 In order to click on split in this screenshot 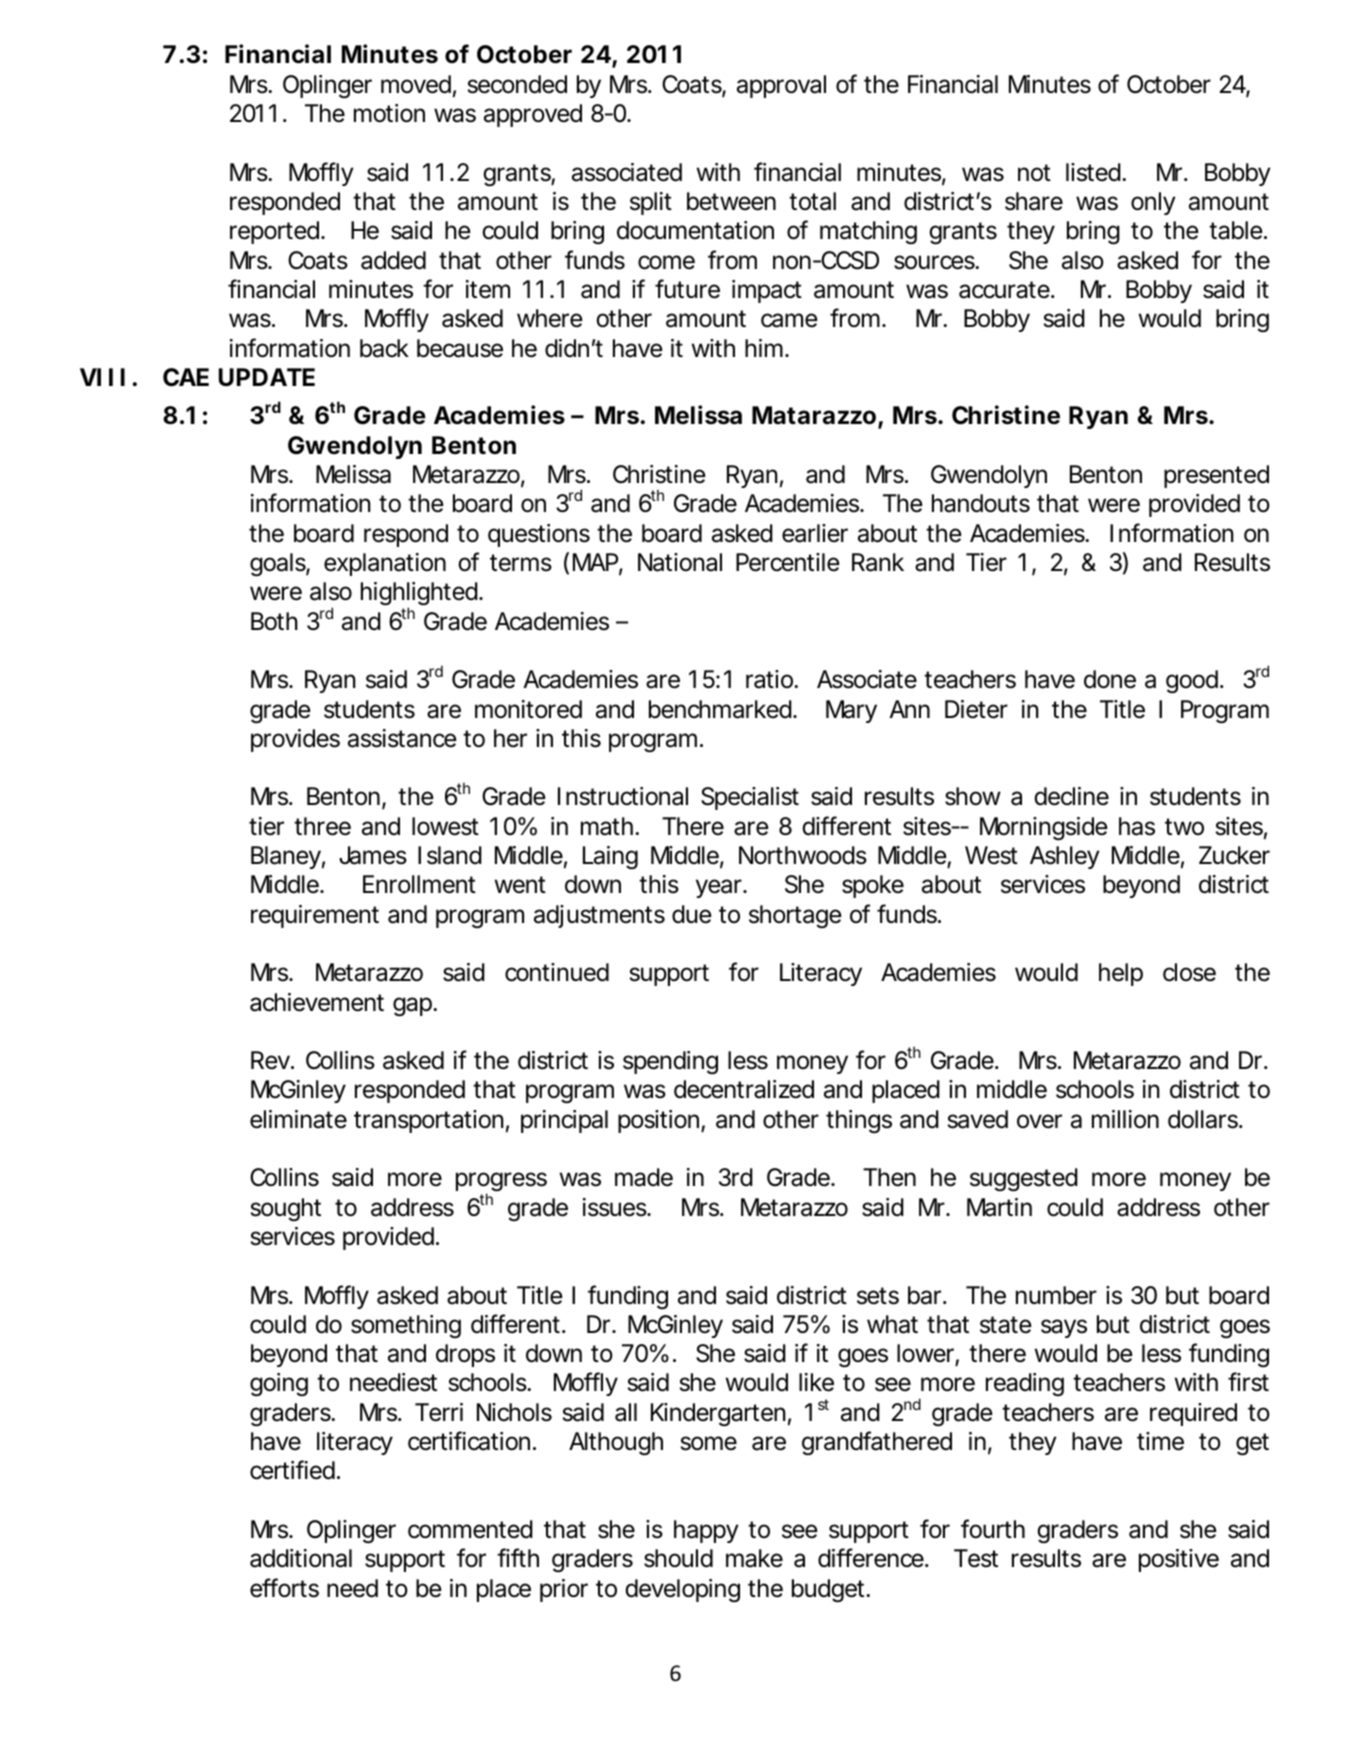, I will do `click(651, 203)`.
